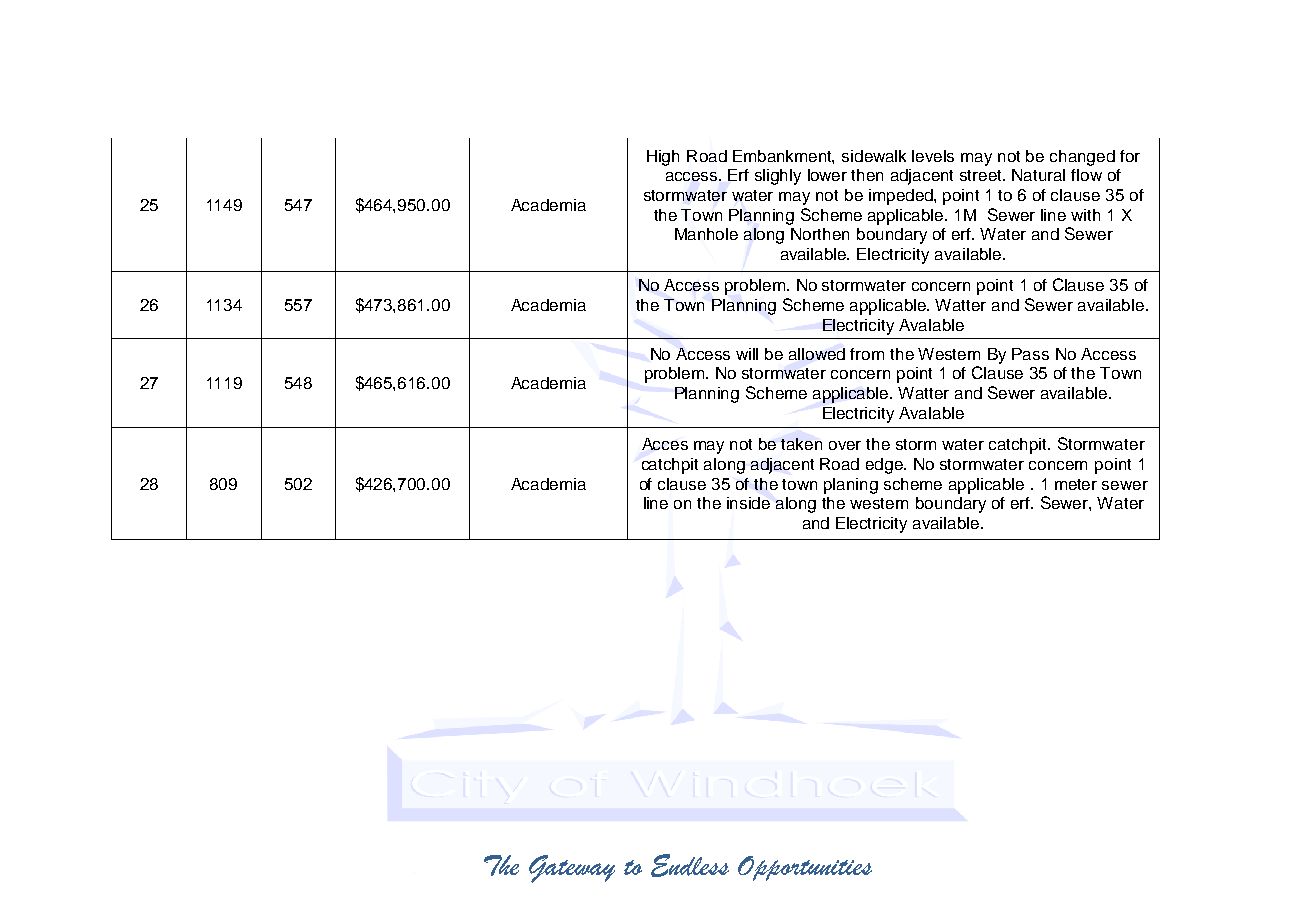 The height and width of the screenshot is (924, 1308). What do you see at coordinates (867, 354) in the screenshot?
I see `from` at bounding box center [867, 354].
